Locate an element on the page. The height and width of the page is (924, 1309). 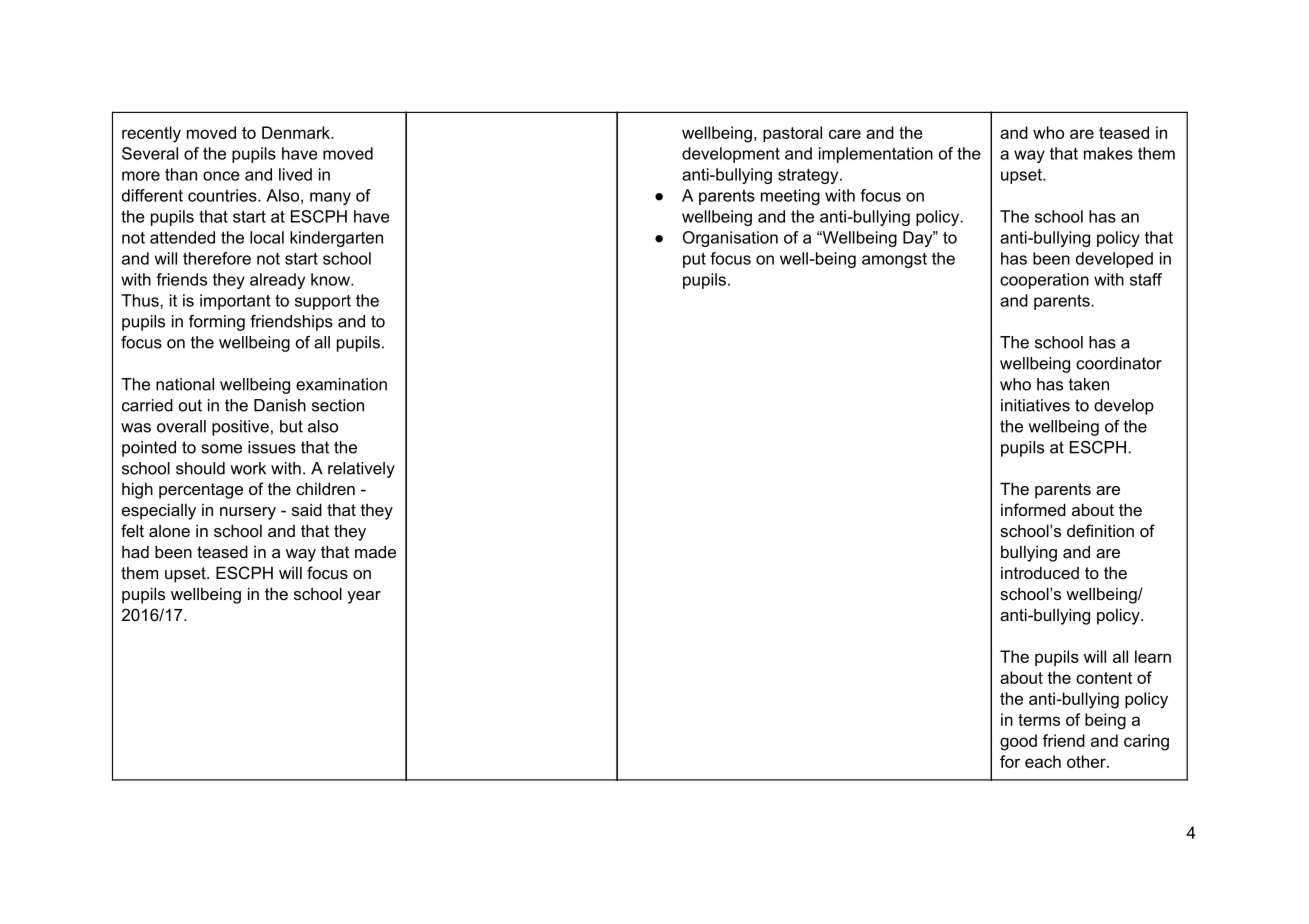
makes is located at coordinates (1108, 153).
